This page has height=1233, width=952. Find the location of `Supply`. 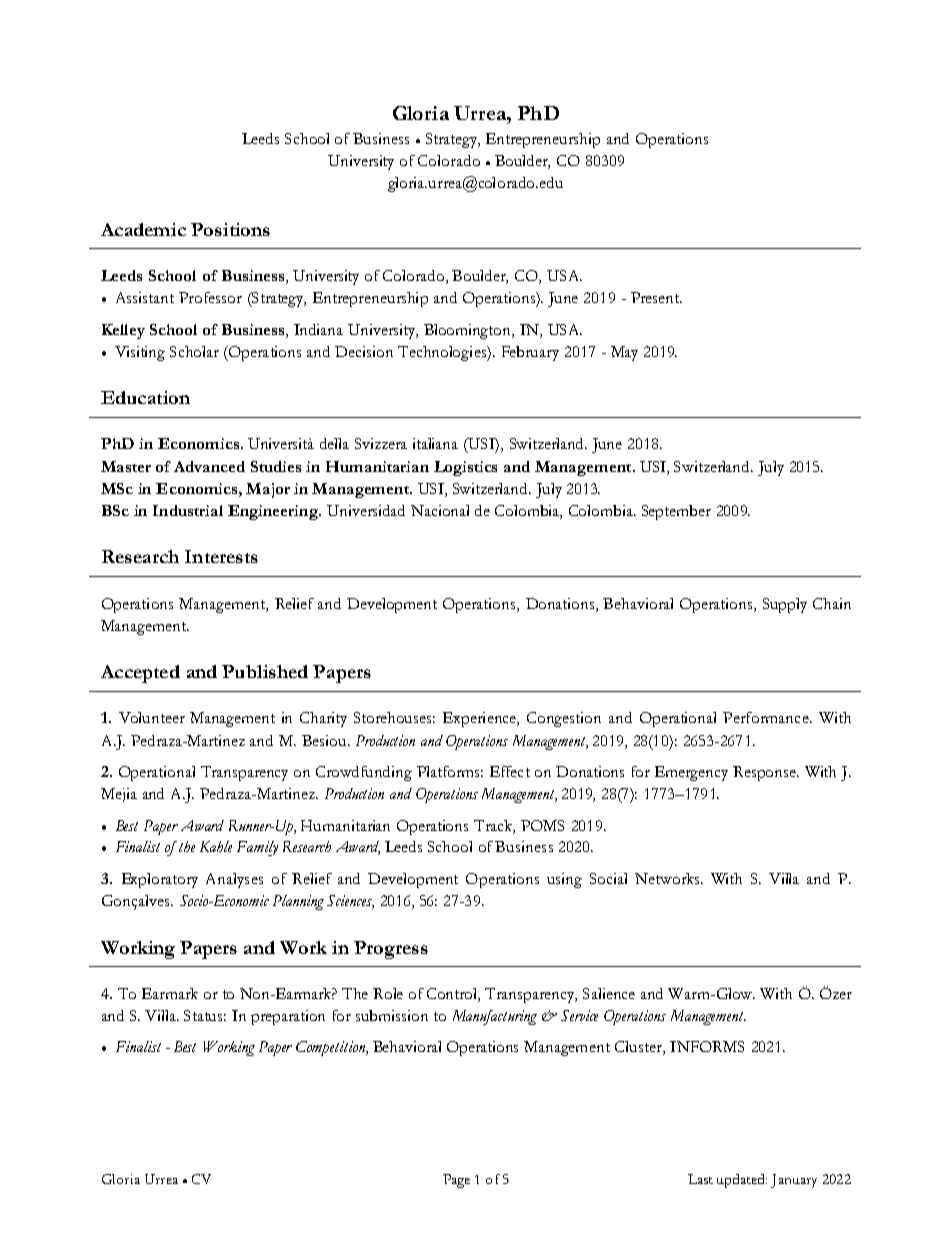

Supply is located at coordinates (785, 605).
